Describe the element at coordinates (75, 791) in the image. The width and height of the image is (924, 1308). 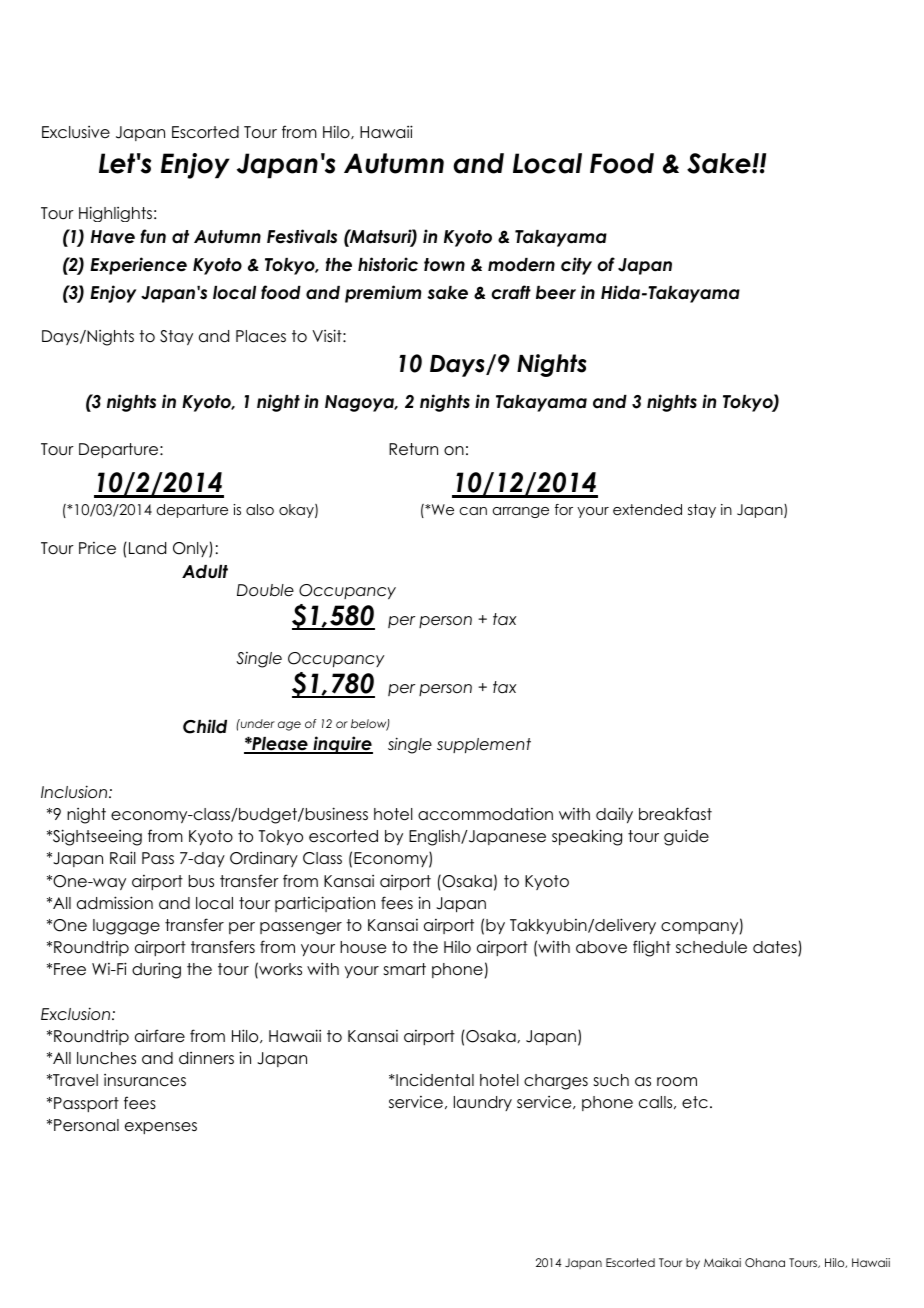
I see `Inclusion` at that location.
